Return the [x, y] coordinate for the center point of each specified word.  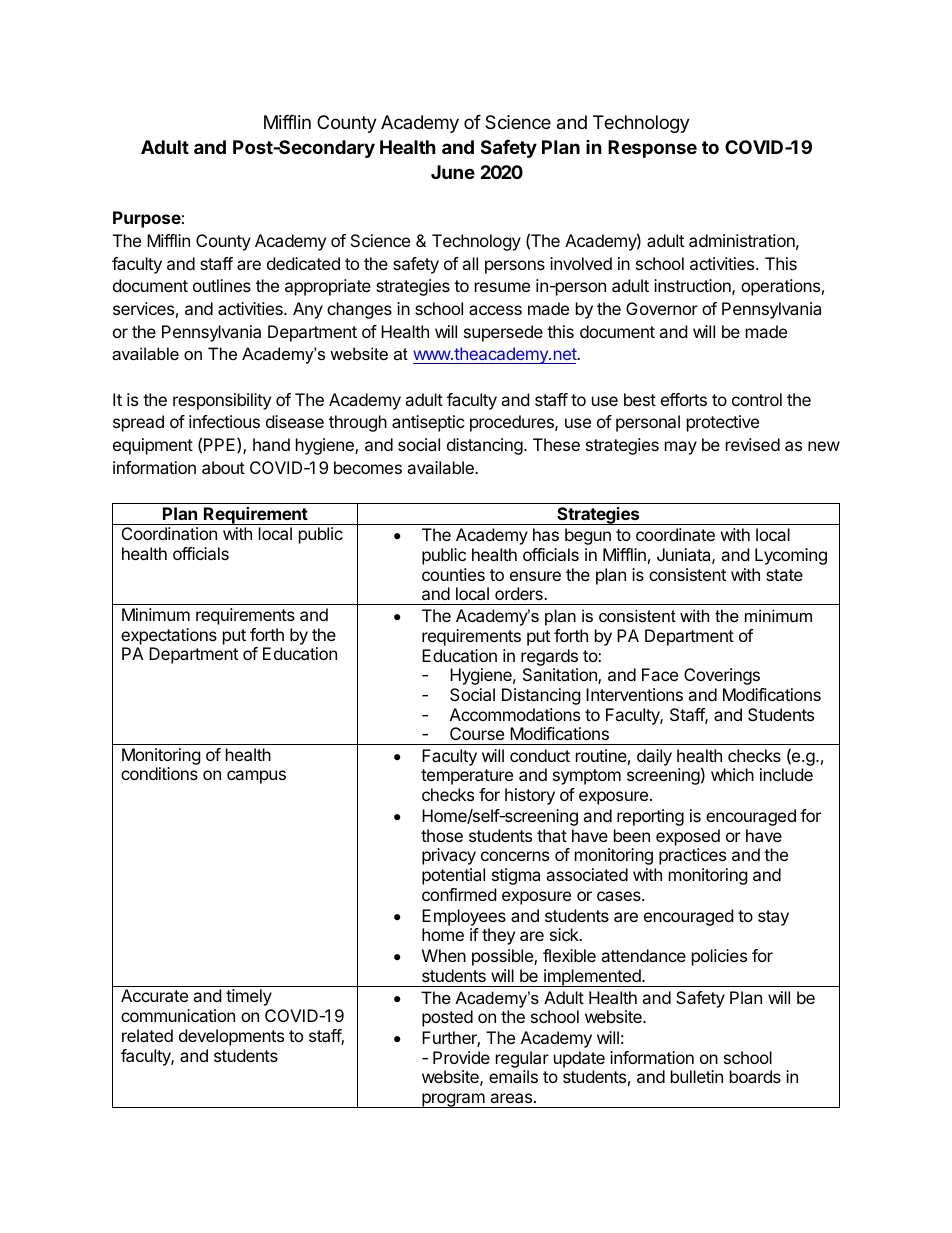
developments [231, 1037]
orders [520, 593]
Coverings [722, 676]
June [453, 172]
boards [755, 1076]
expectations [169, 636]
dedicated [303, 263]
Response [652, 149]
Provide [461, 1057]
